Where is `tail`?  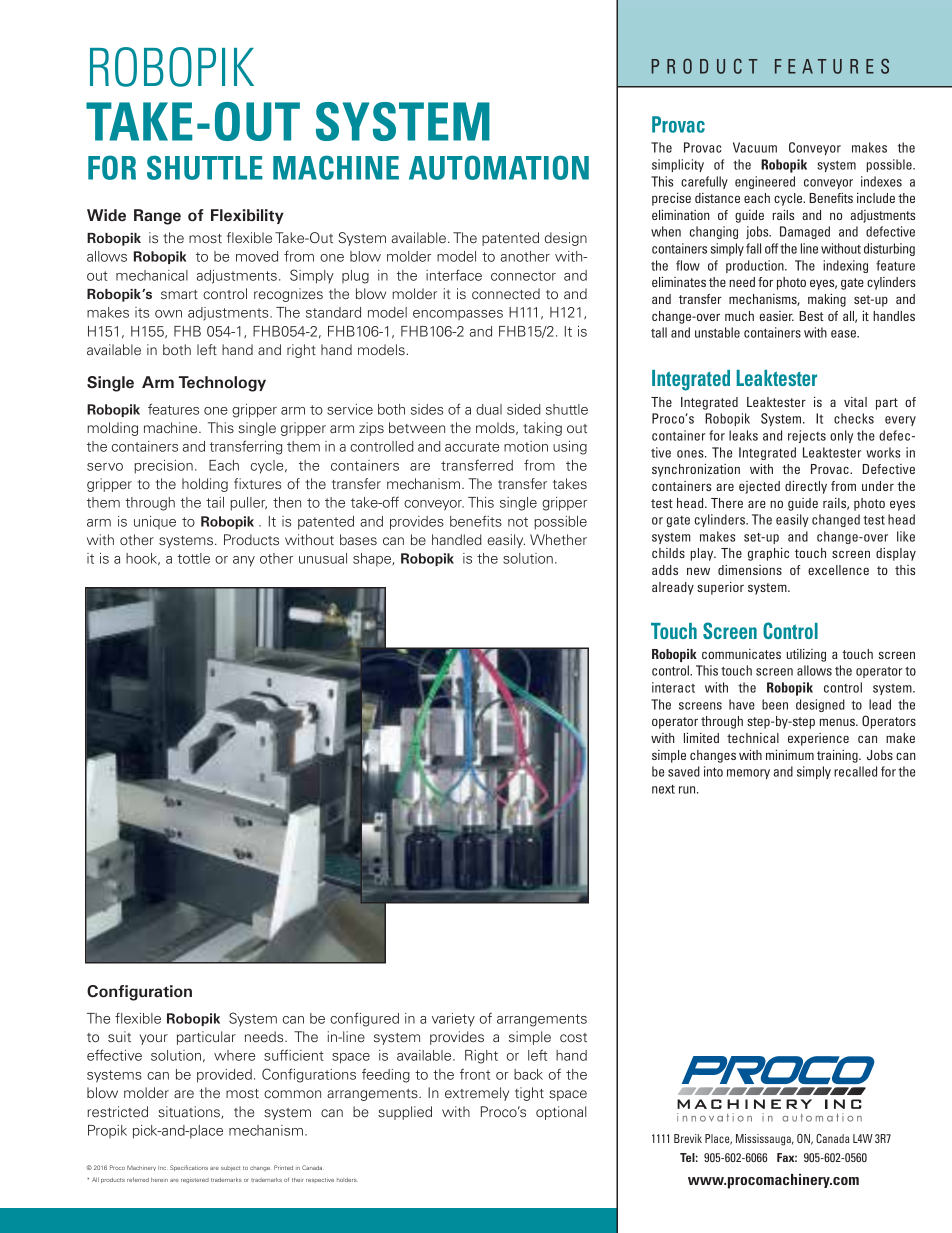 tail is located at coordinates (215, 502).
